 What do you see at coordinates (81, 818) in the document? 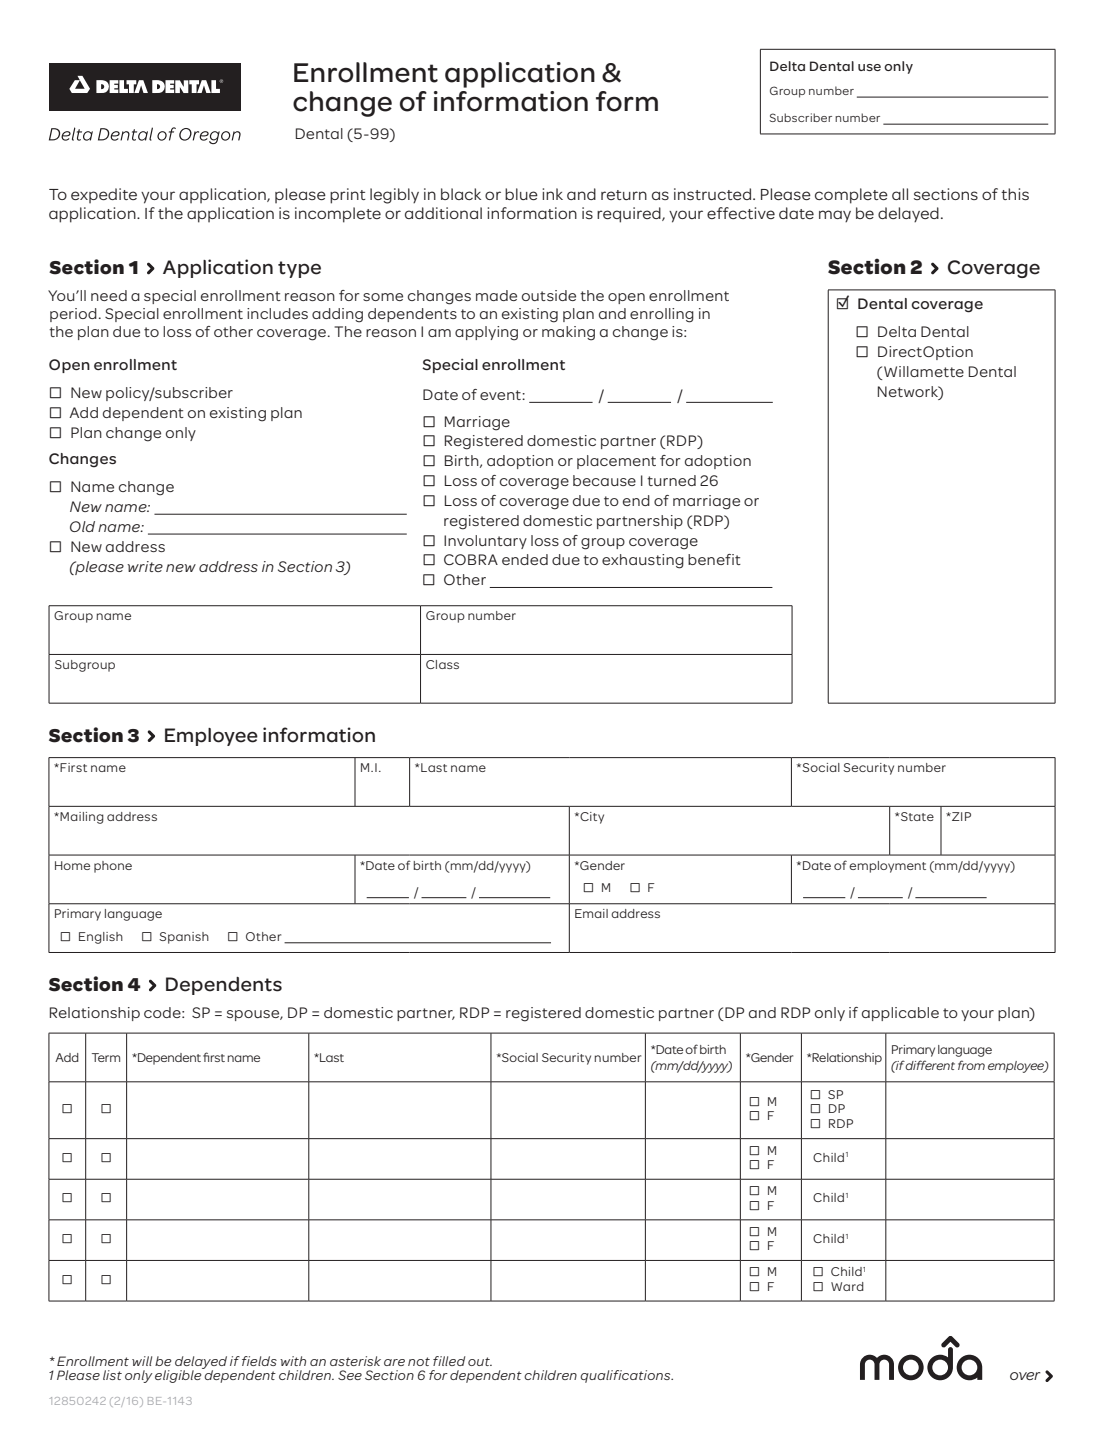
I see `Mailing` at bounding box center [81, 818].
